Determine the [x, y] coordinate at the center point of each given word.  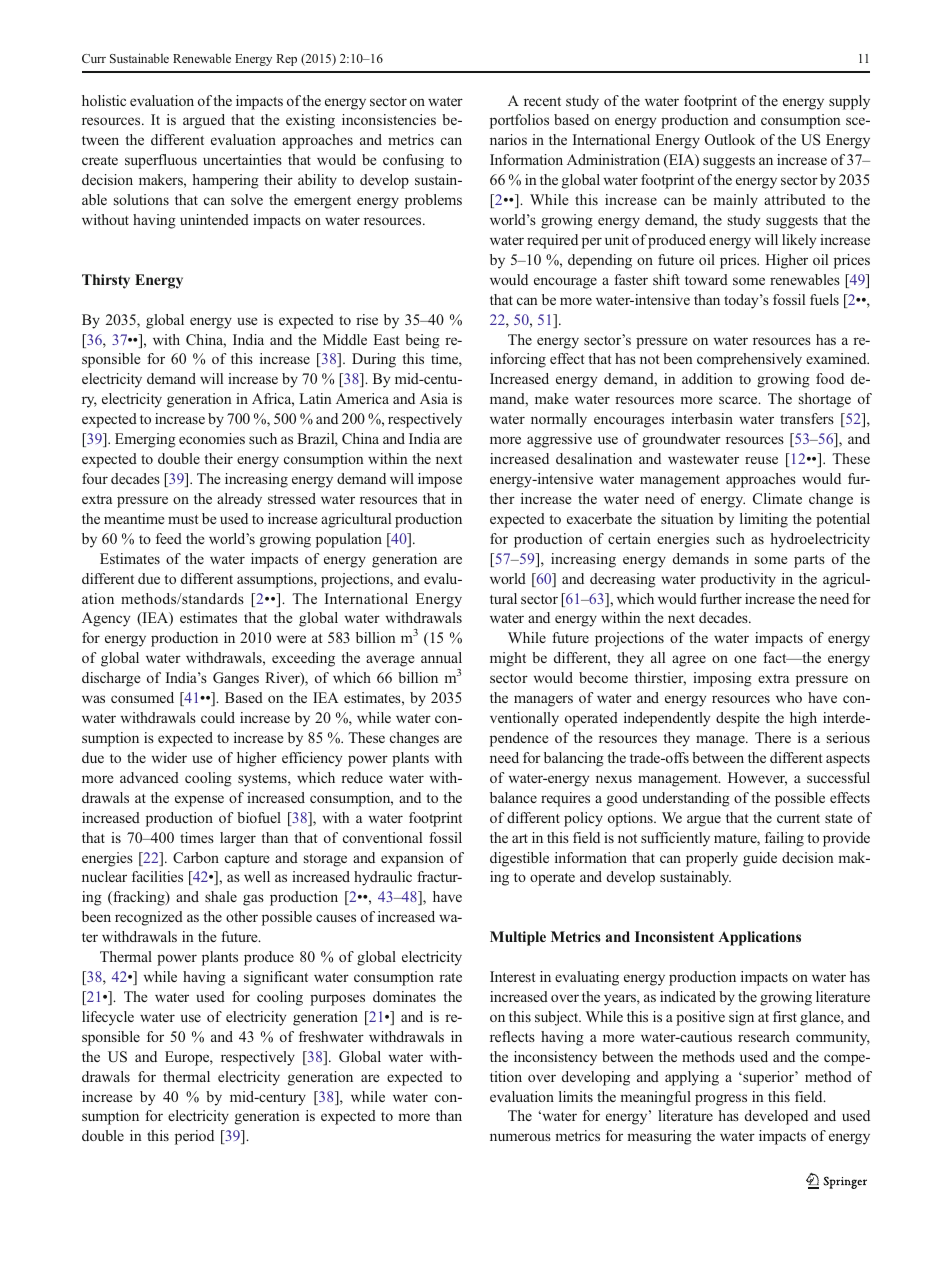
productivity [738, 580]
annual [441, 657]
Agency [106, 619]
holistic [104, 100]
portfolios [519, 121]
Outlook [730, 139]
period [194, 1137]
